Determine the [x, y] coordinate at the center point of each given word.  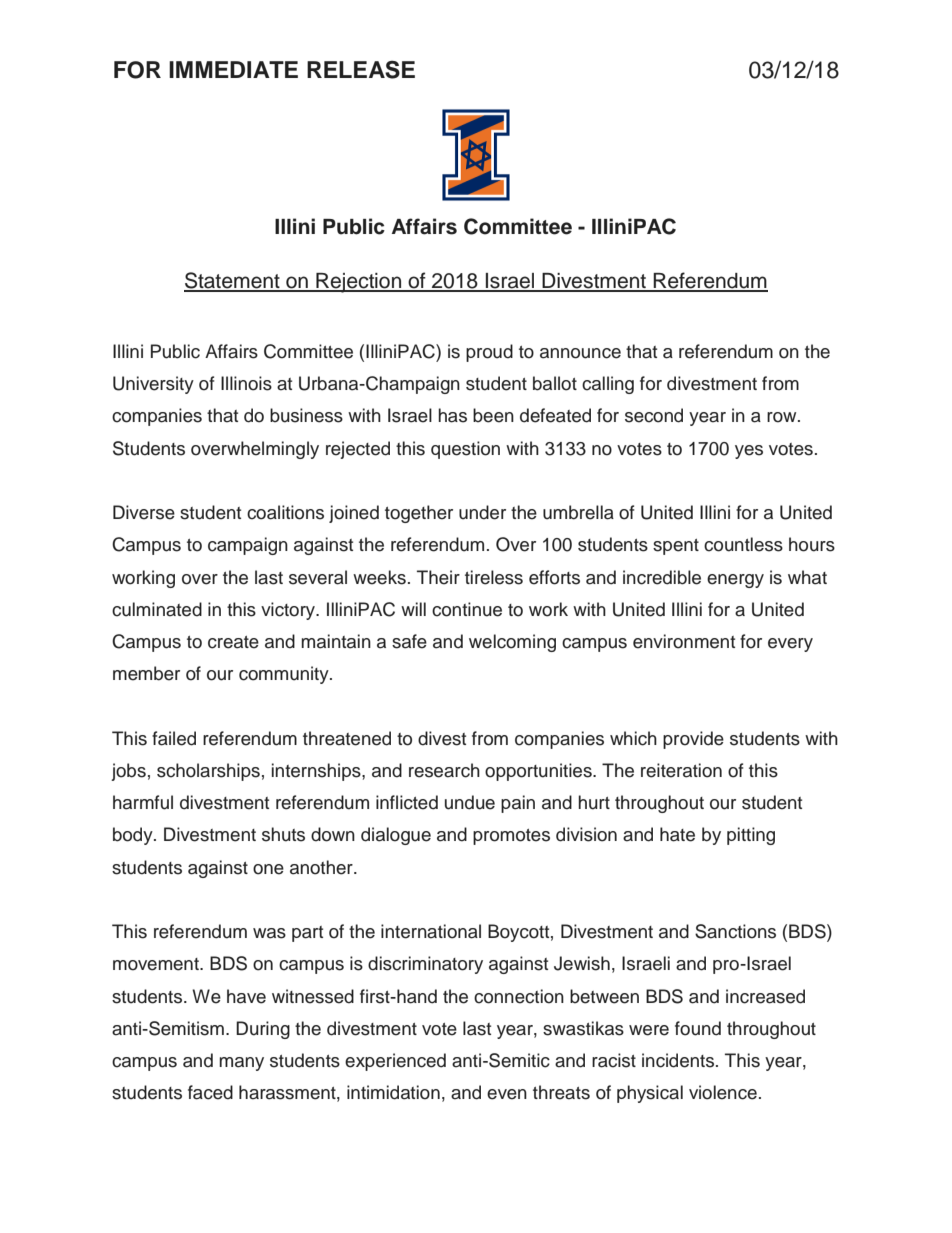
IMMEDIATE [233, 69]
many [241, 1064]
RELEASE [361, 70]
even [507, 1094]
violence [723, 1092]
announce [580, 353]
